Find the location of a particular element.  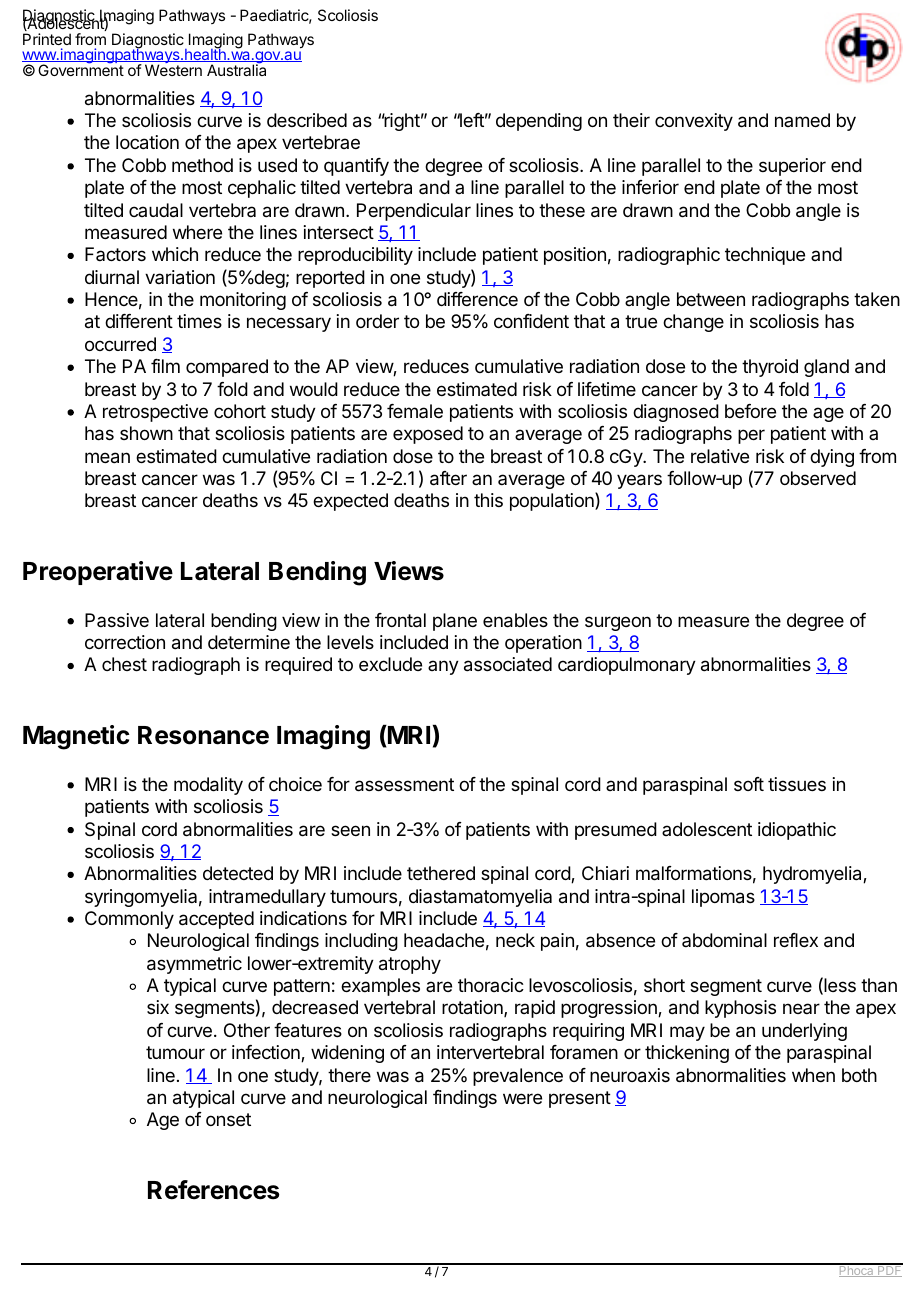

References is located at coordinates (213, 1190).
